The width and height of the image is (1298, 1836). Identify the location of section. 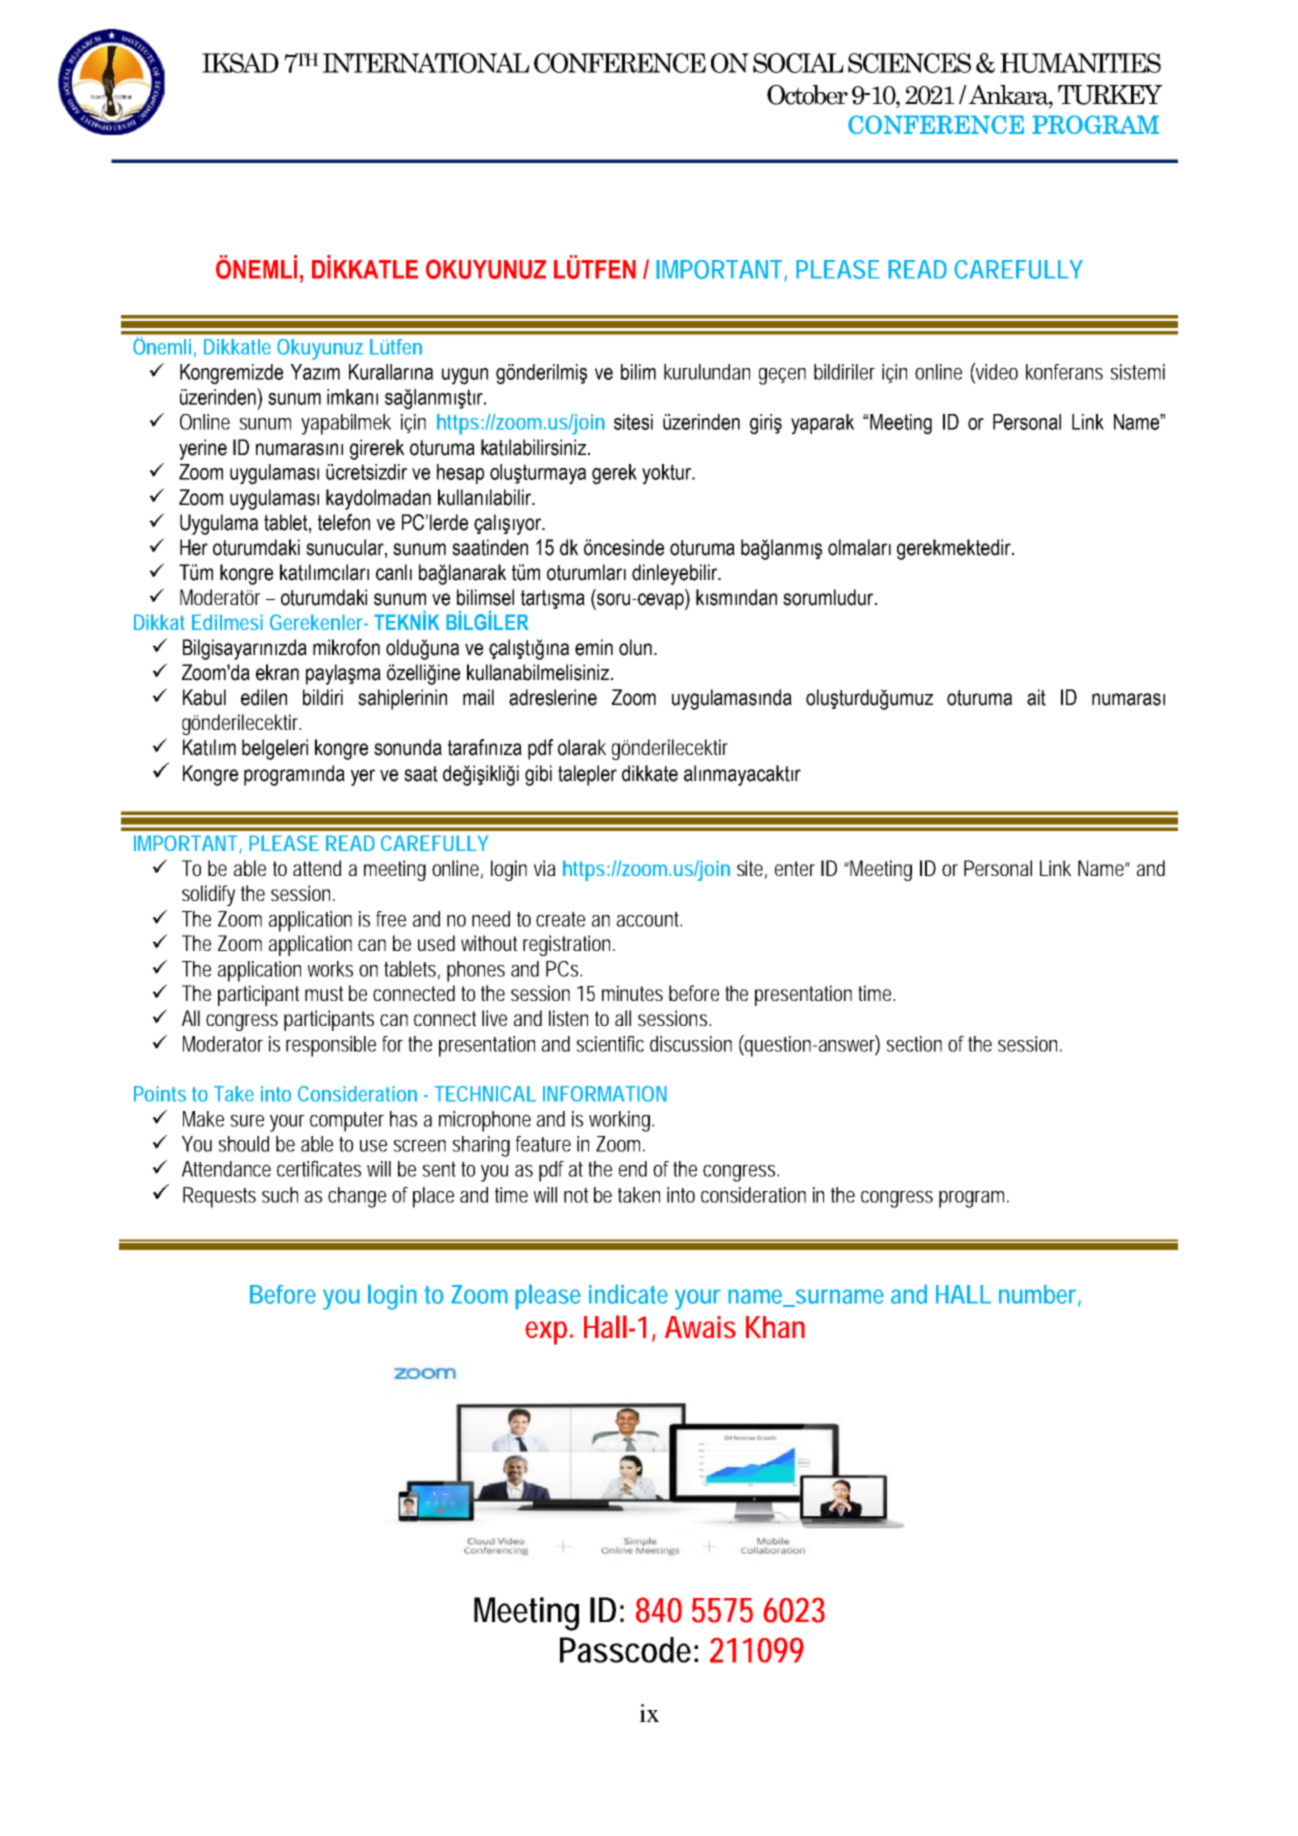
(914, 1044).
